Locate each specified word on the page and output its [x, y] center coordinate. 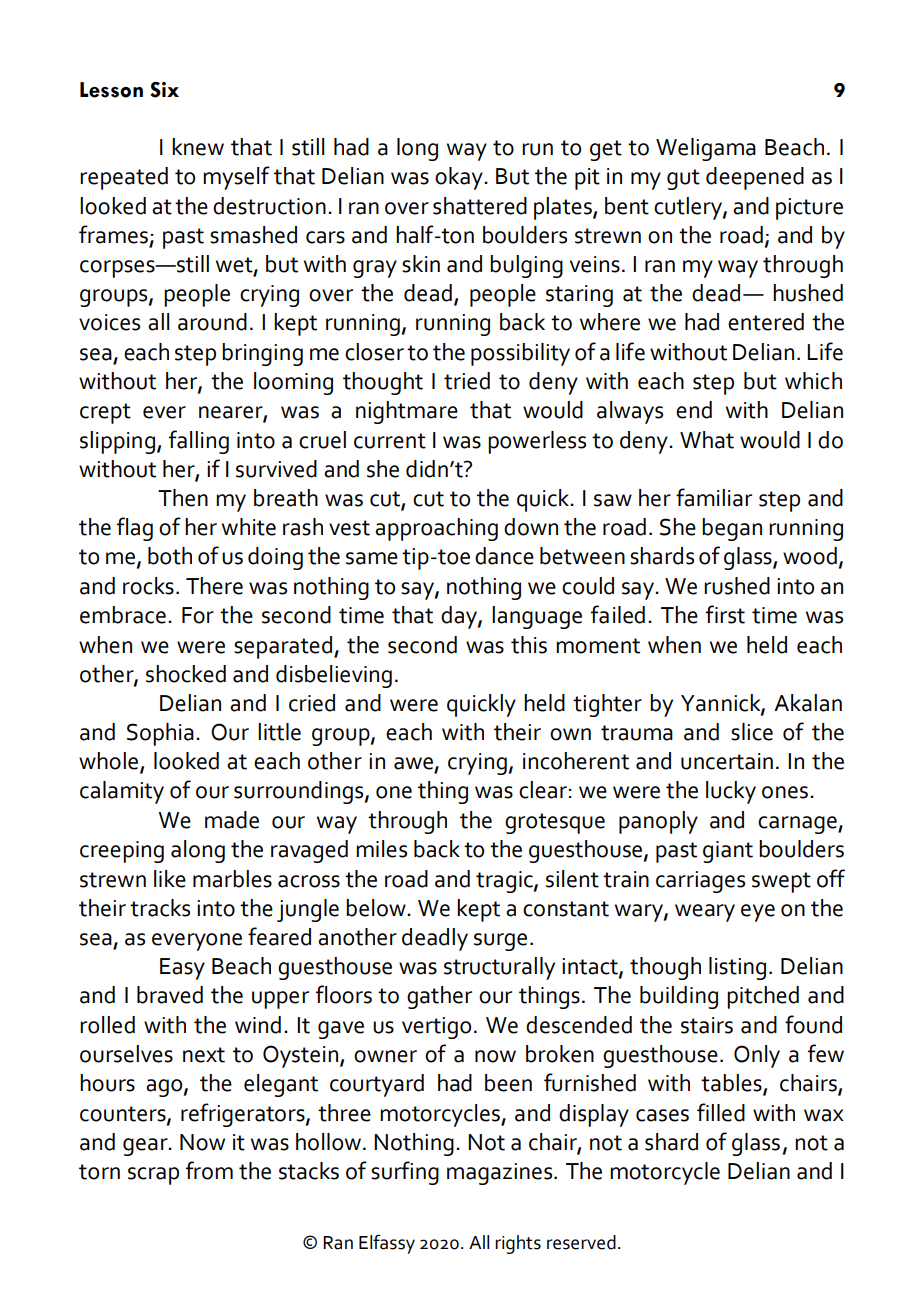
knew [198, 147]
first [725, 614]
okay [460, 178]
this [529, 645]
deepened [755, 178]
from [209, 1170]
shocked [186, 674]
